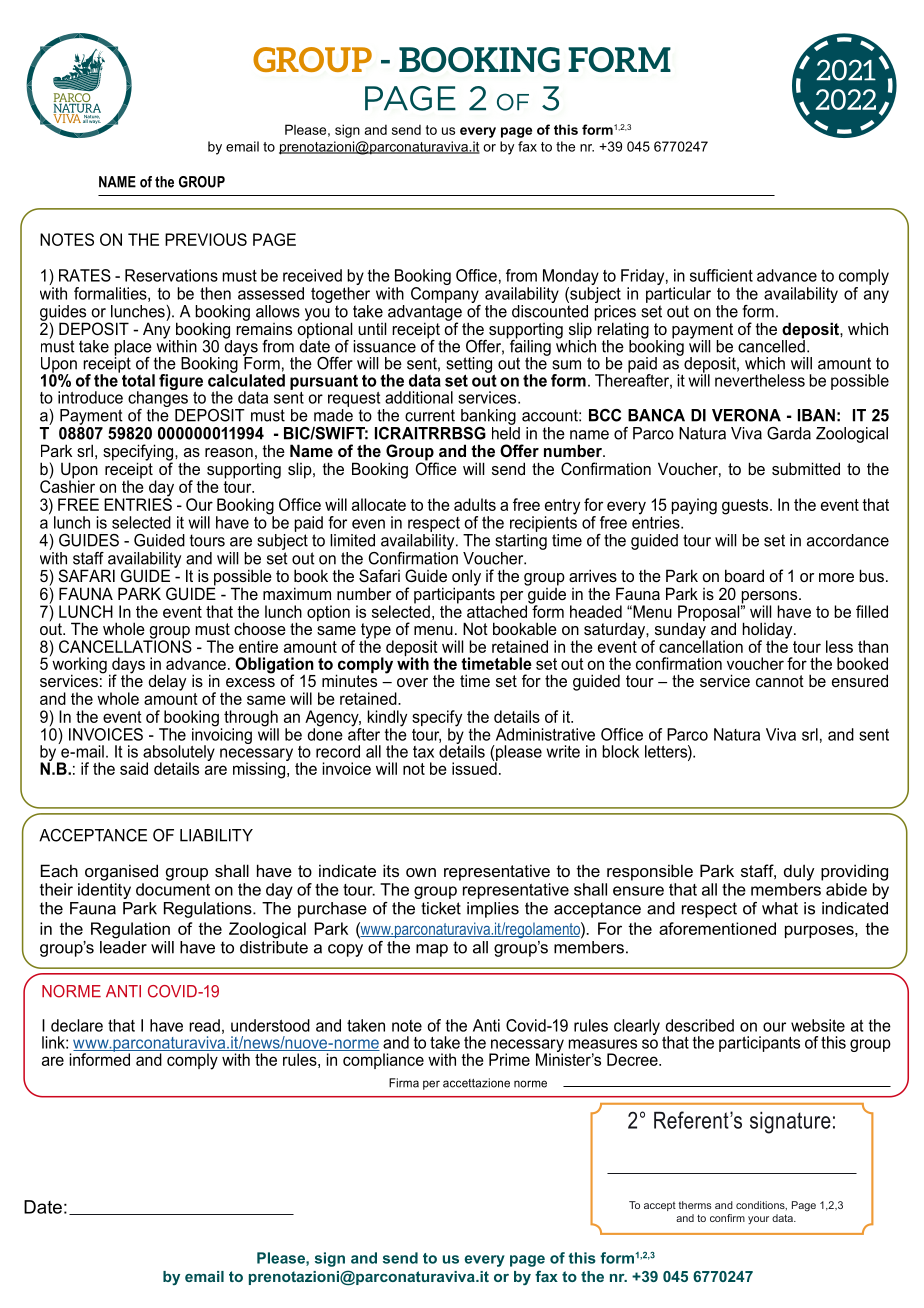 This page has height=1308, width=924. Describe the element at coordinates (445, 293) in the page. I see `Company` at that location.
